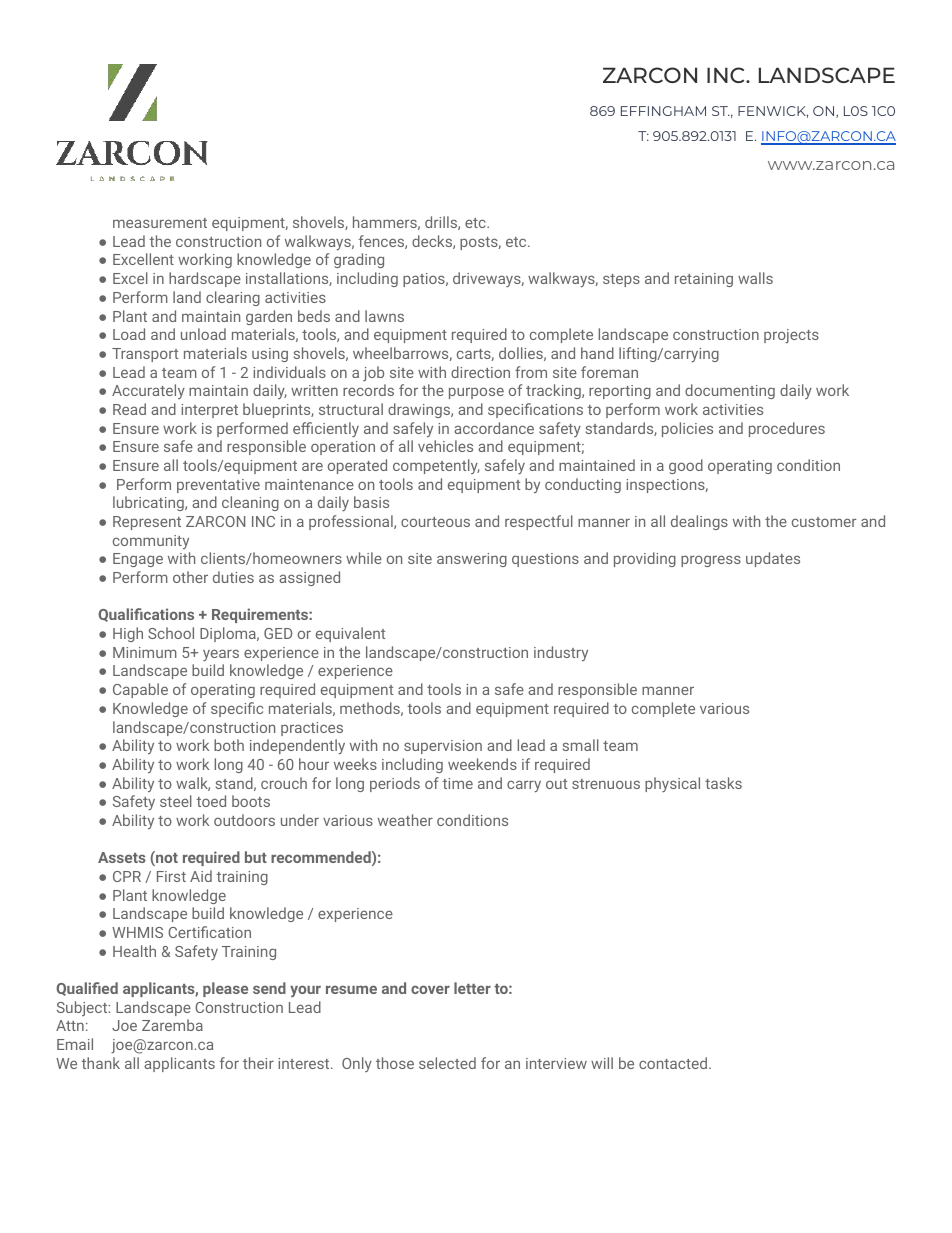 The height and width of the page is (1233, 952). I want to click on grading, so click(359, 260).
